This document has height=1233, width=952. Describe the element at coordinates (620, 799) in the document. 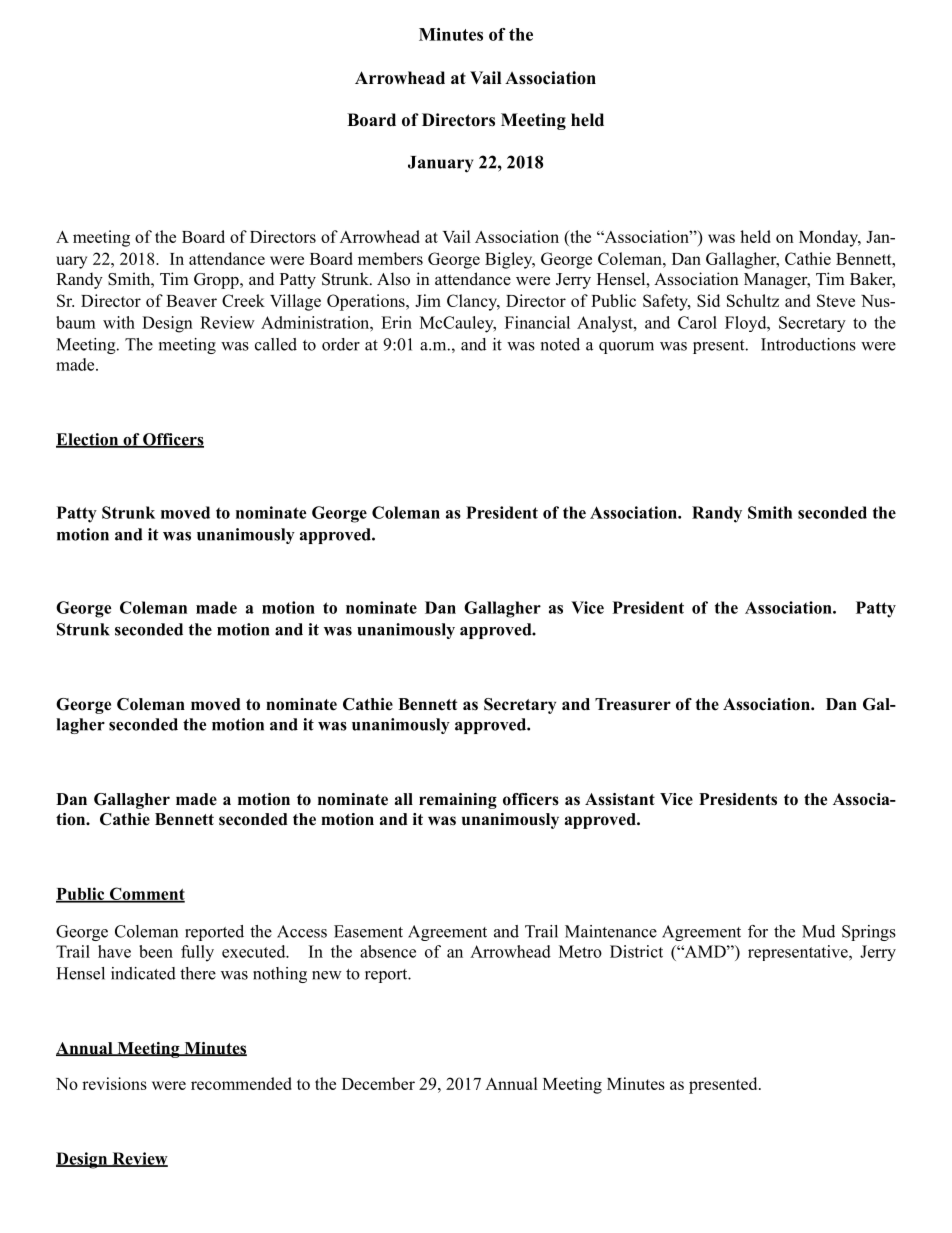

I see `Assistant` at that location.
